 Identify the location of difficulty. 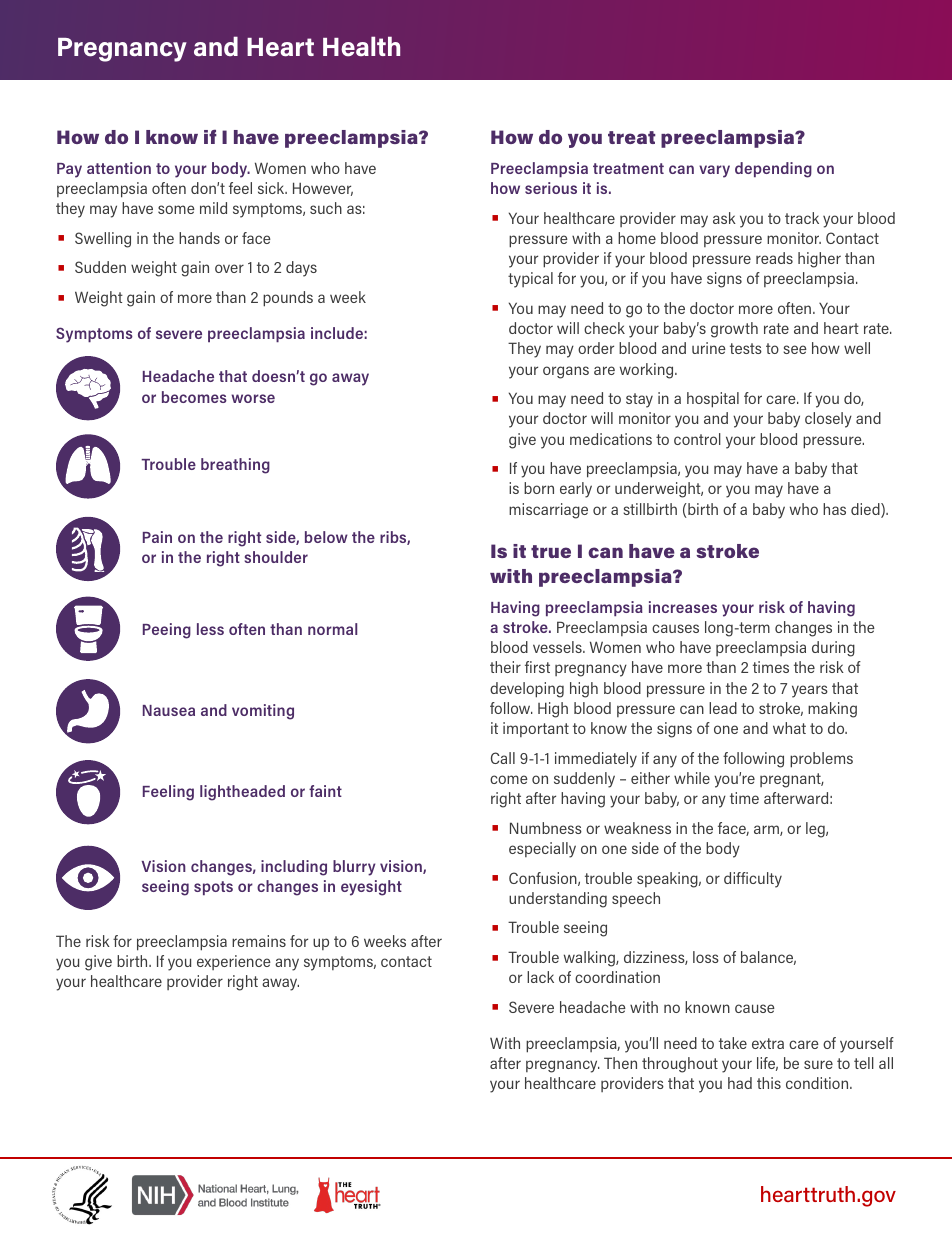
(753, 880).
